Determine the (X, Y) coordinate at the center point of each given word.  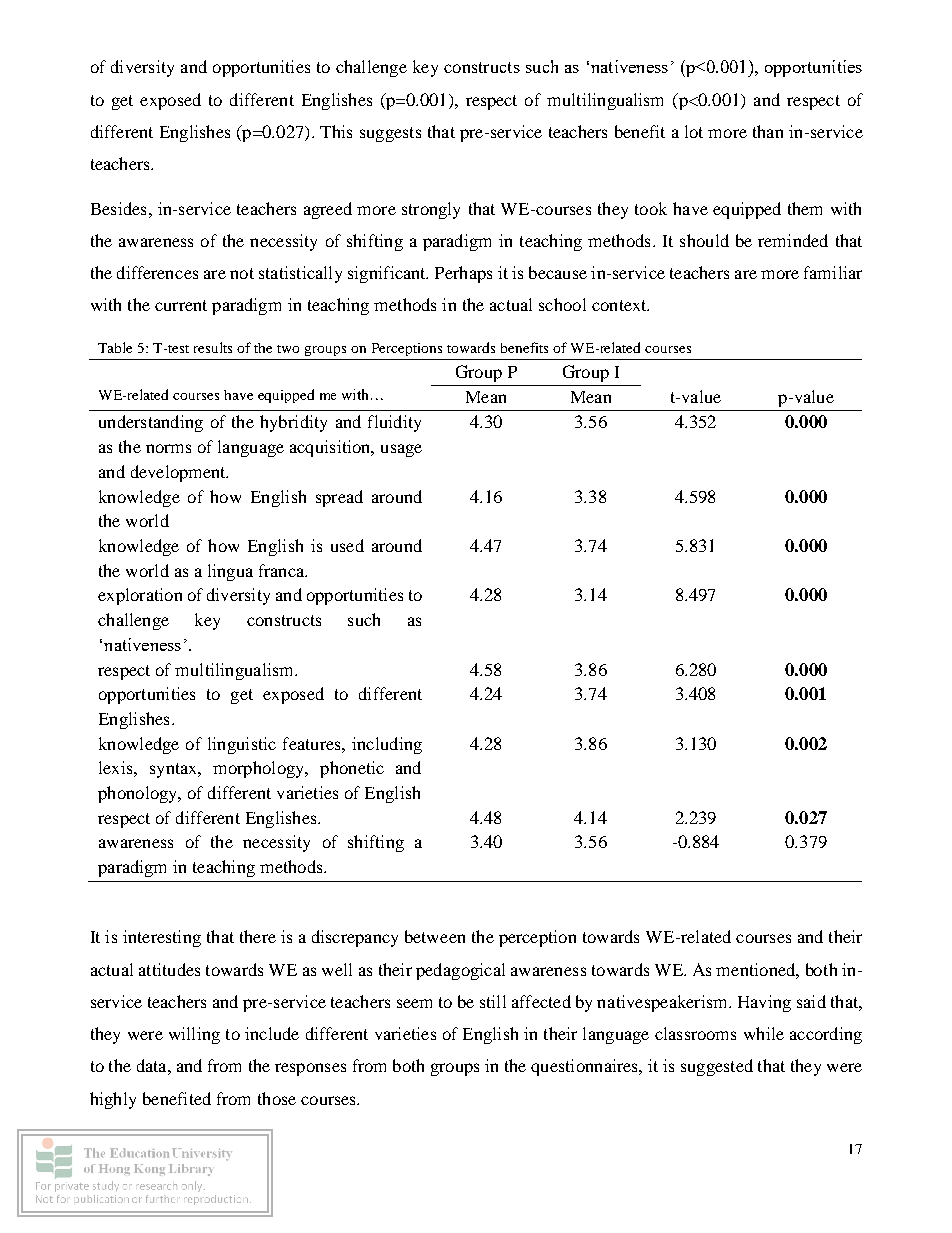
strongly (431, 210)
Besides (118, 208)
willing (194, 1035)
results (213, 347)
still (493, 1001)
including (387, 745)
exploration (140, 596)
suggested (717, 1067)
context (620, 305)
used (347, 545)
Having (764, 1003)
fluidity (394, 423)
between (435, 936)
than (768, 131)
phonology (139, 794)
